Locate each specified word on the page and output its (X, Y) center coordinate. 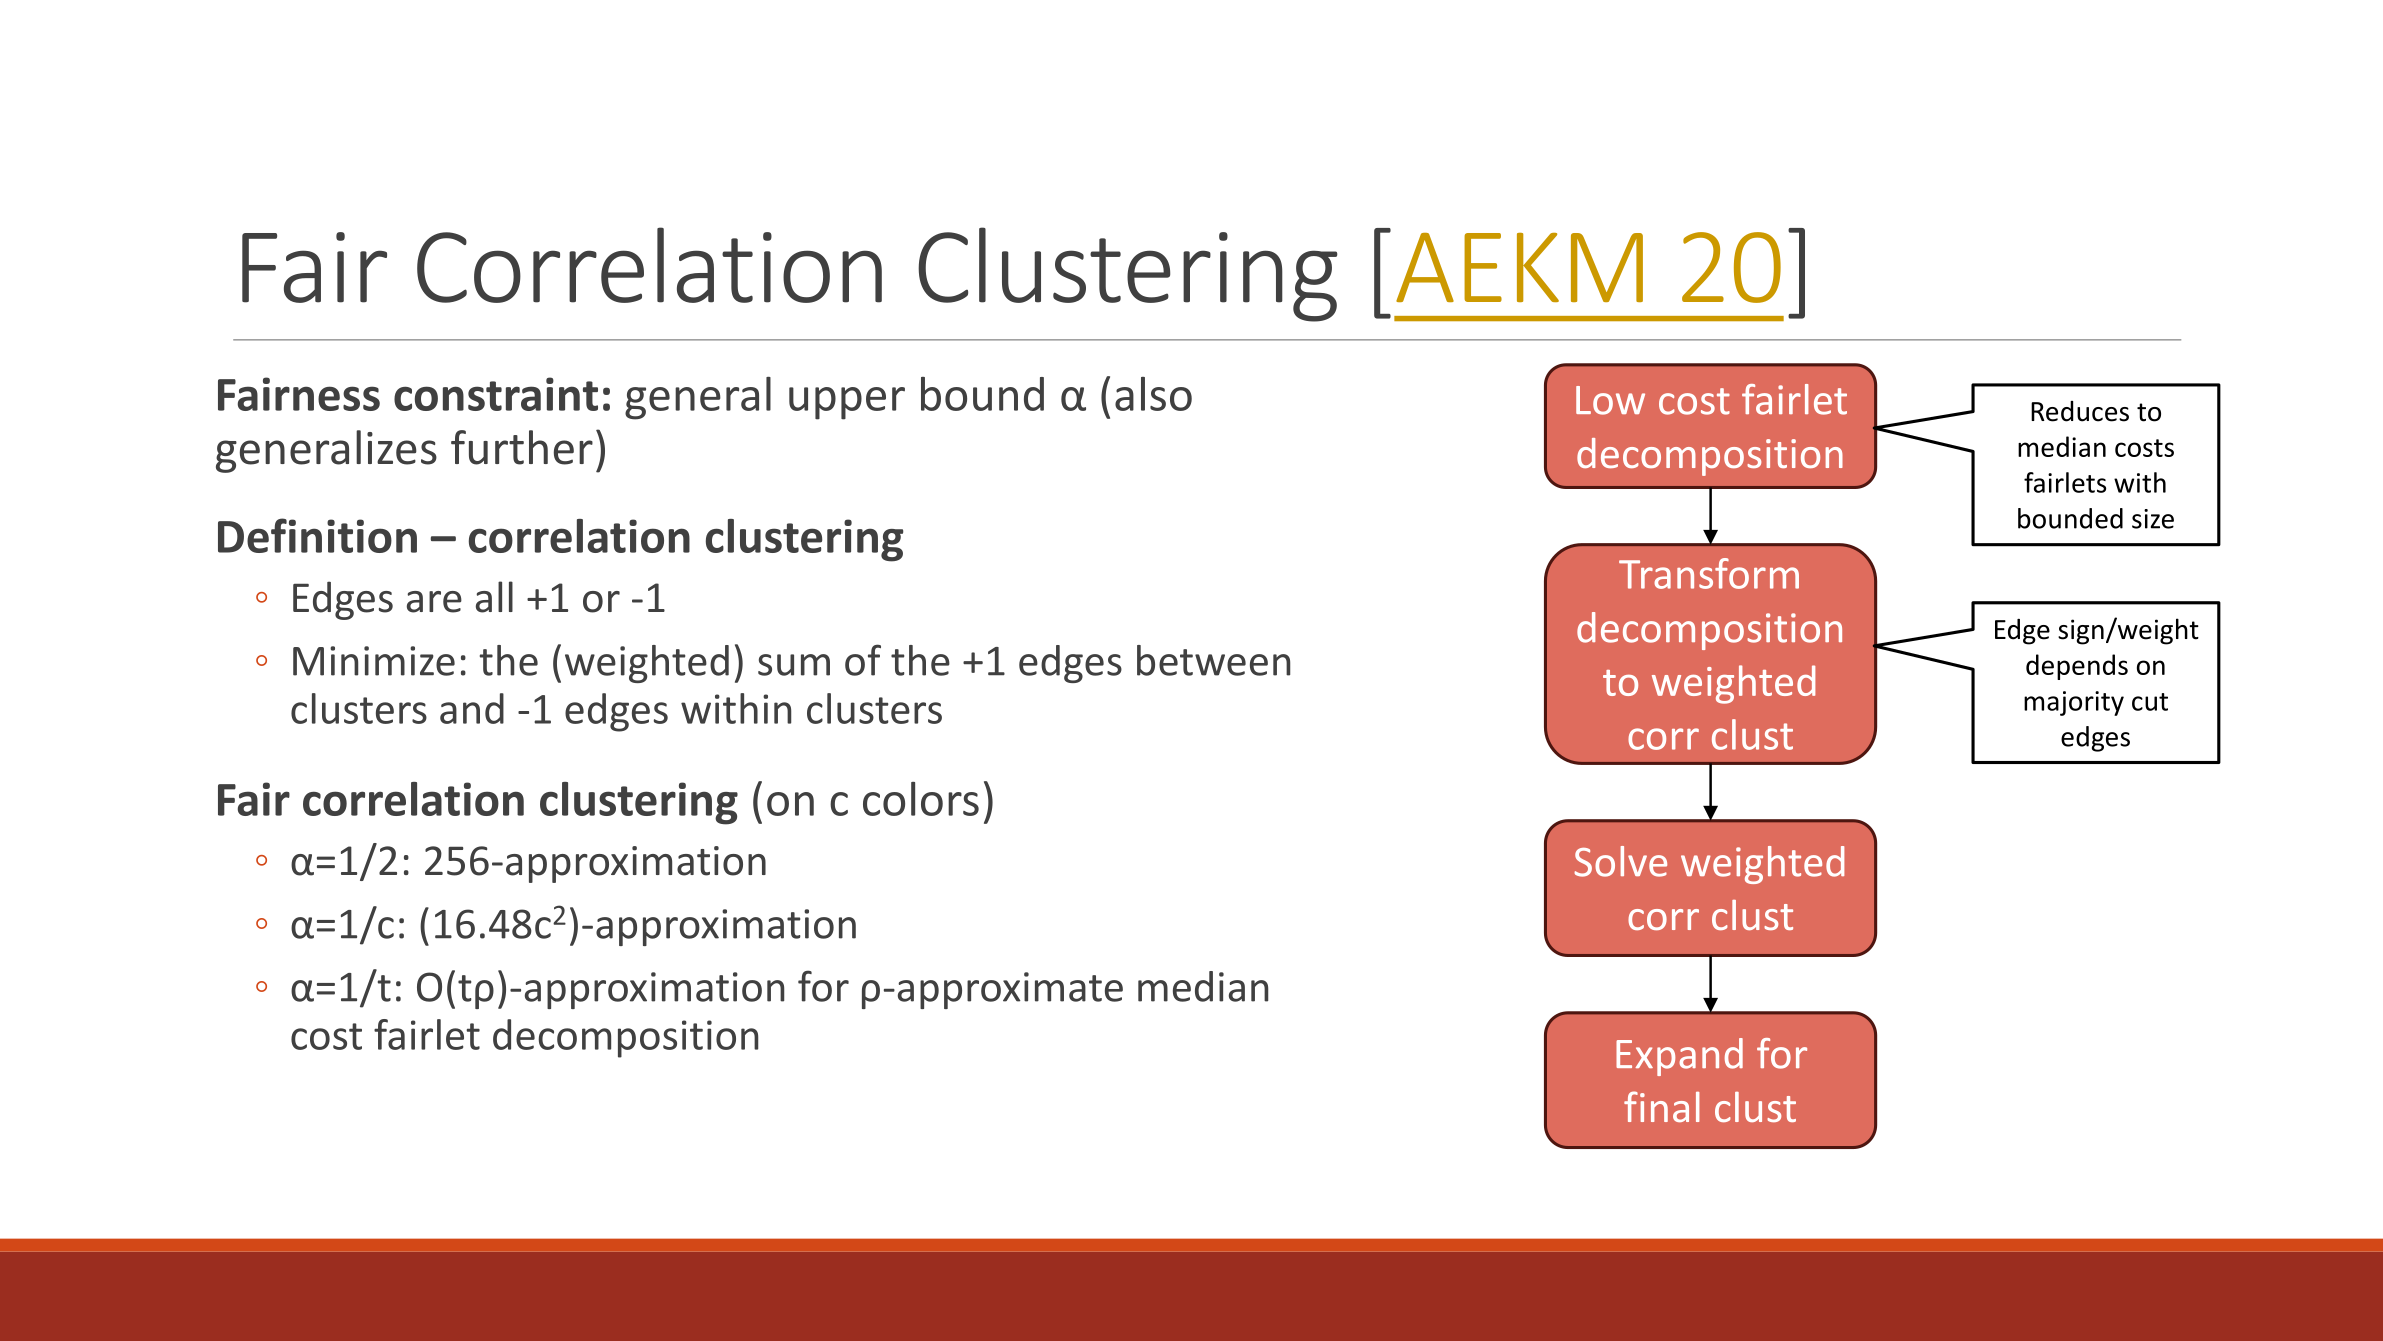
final (1662, 1106)
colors (921, 799)
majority (2074, 703)
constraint (496, 394)
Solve (1620, 861)
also (1153, 394)
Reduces (2080, 411)
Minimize (374, 661)
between (1213, 660)
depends (2077, 667)
